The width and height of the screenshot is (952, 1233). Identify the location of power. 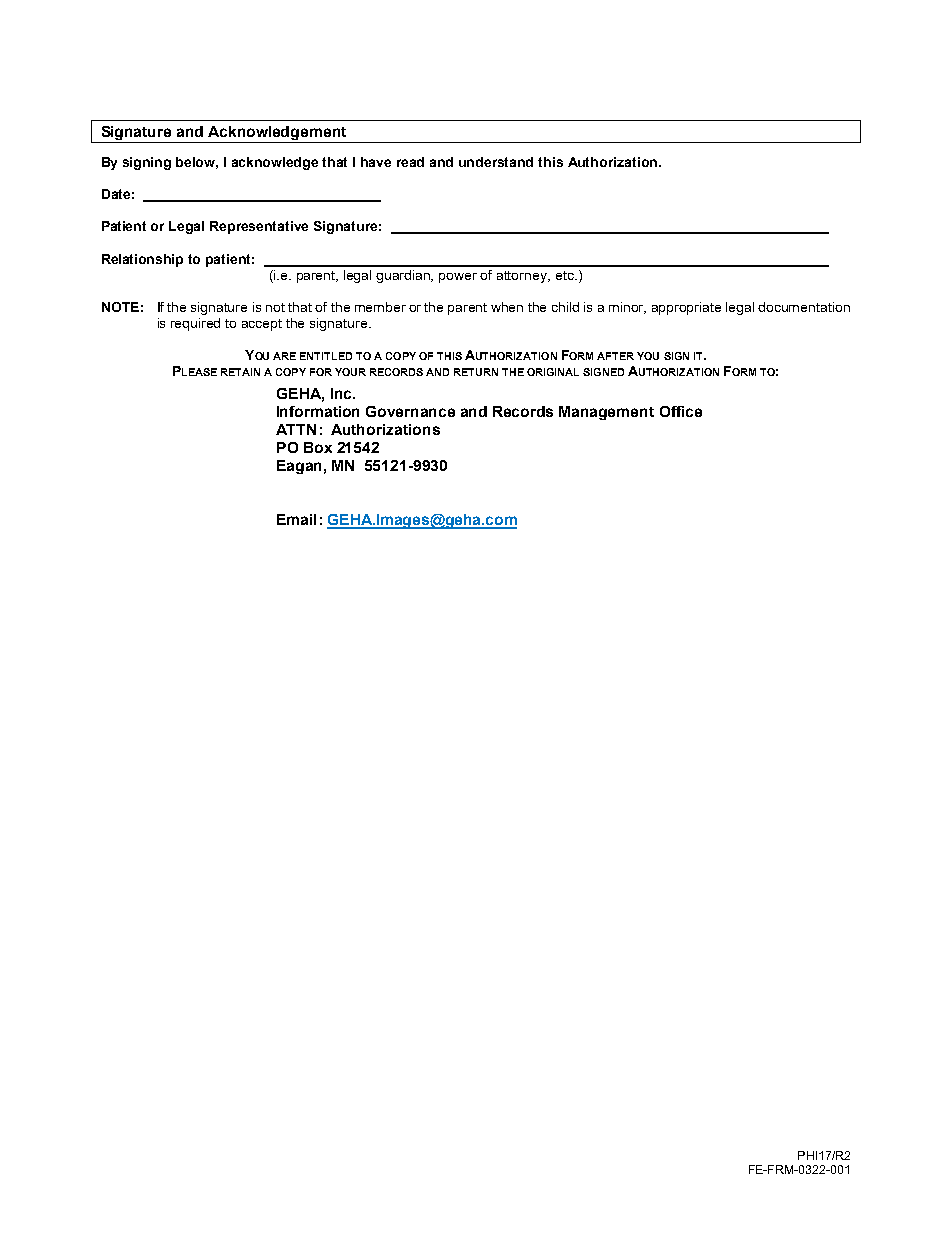
(458, 278).
